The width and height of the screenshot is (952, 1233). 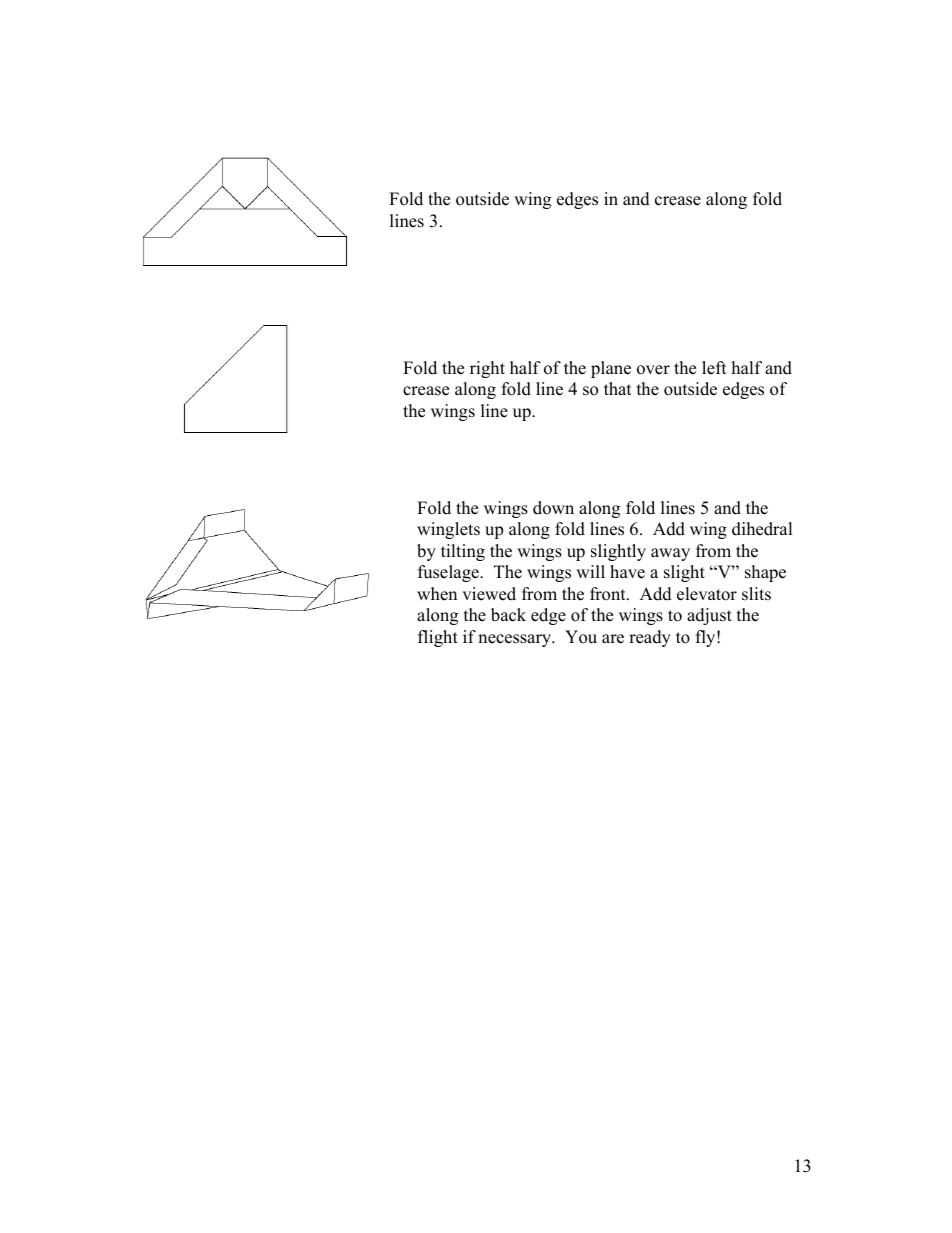 I want to click on shape, so click(x=765, y=573).
